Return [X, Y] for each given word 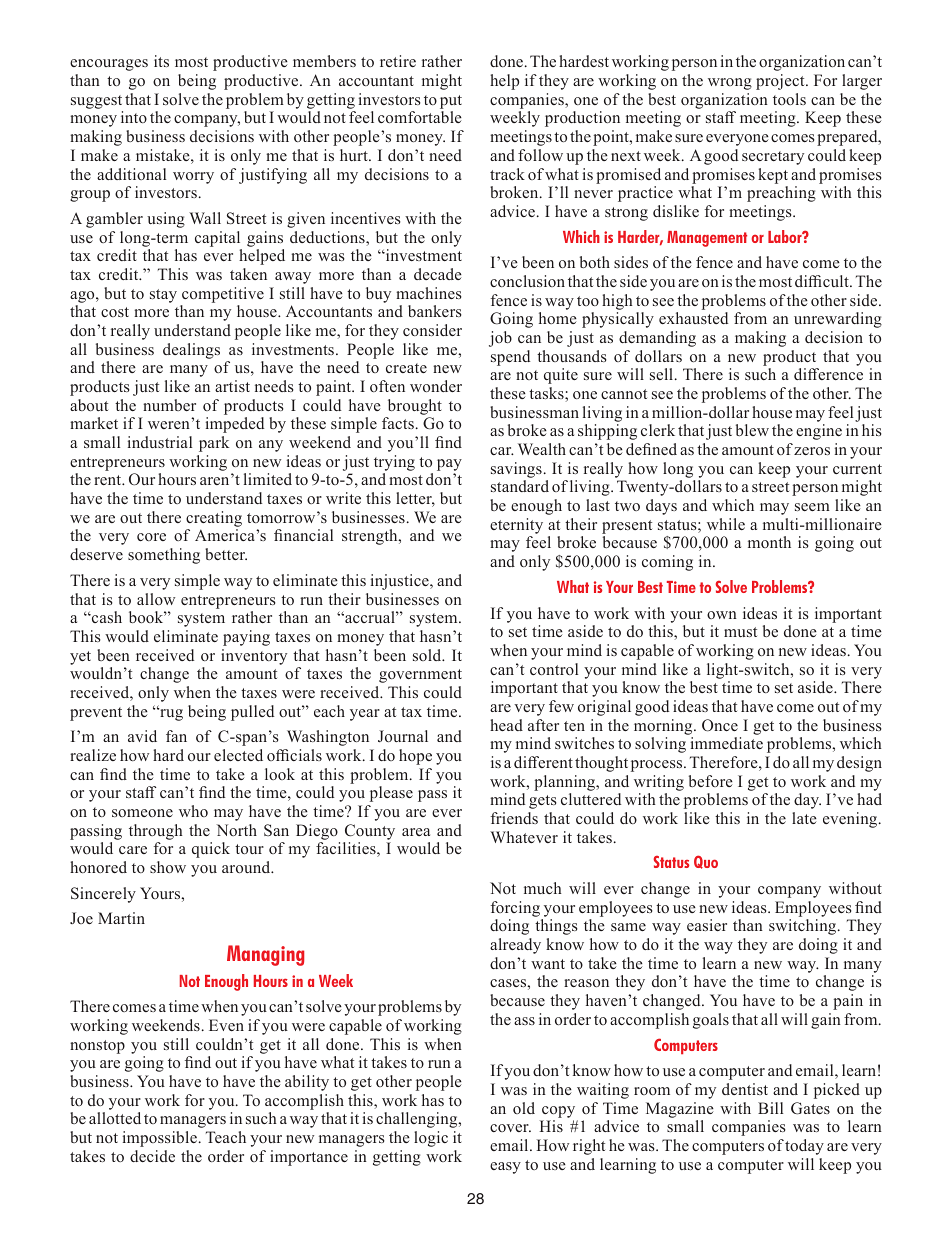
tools [789, 99]
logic [431, 1139]
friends [514, 818]
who [193, 811]
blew [752, 430]
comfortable [420, 117]
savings [516, 470]
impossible [160, 1139]
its [161, 61]
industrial [160, 442]
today [804, 1147]
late [804, 818]
